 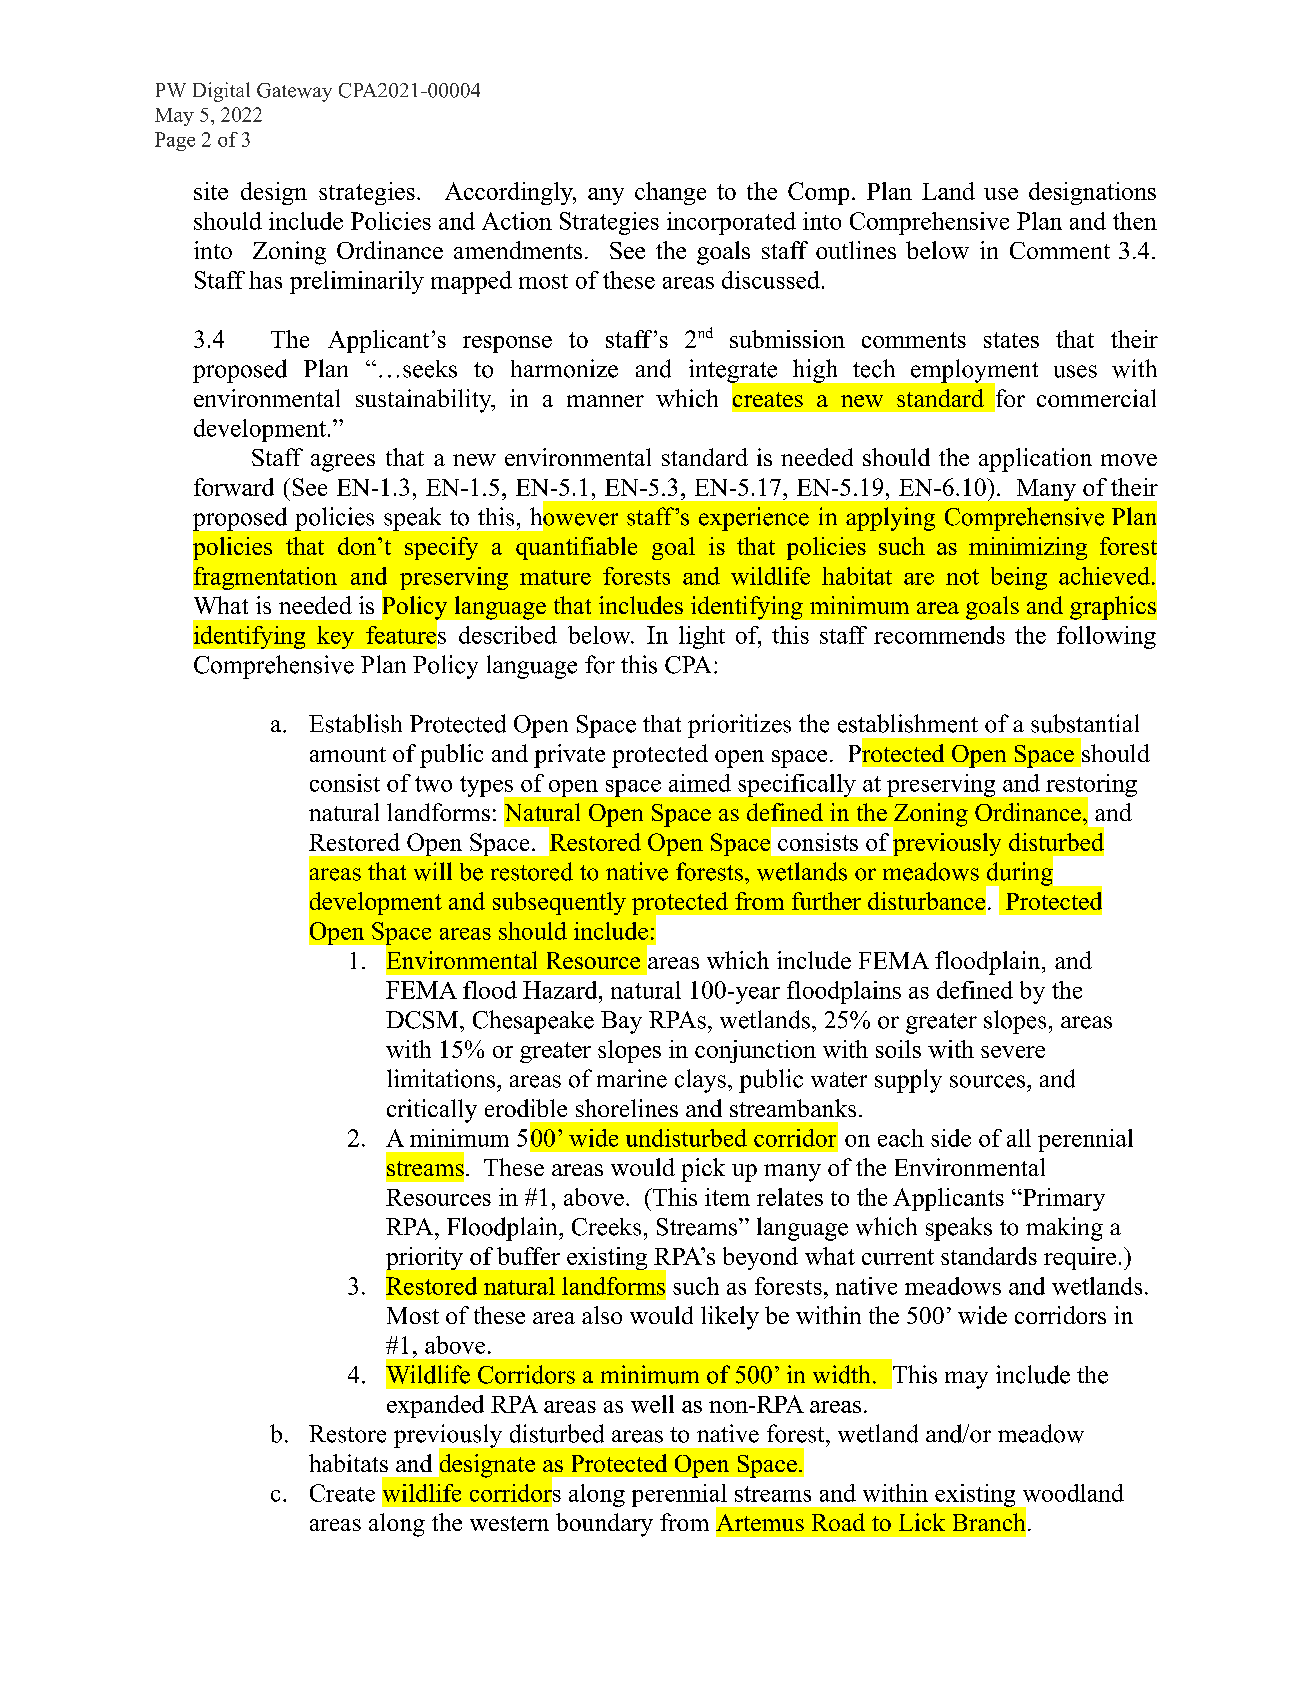 What do you see at coordinates (951, 1138) in the screenshot?
I see `side` at bounding box center [951, 1138].
